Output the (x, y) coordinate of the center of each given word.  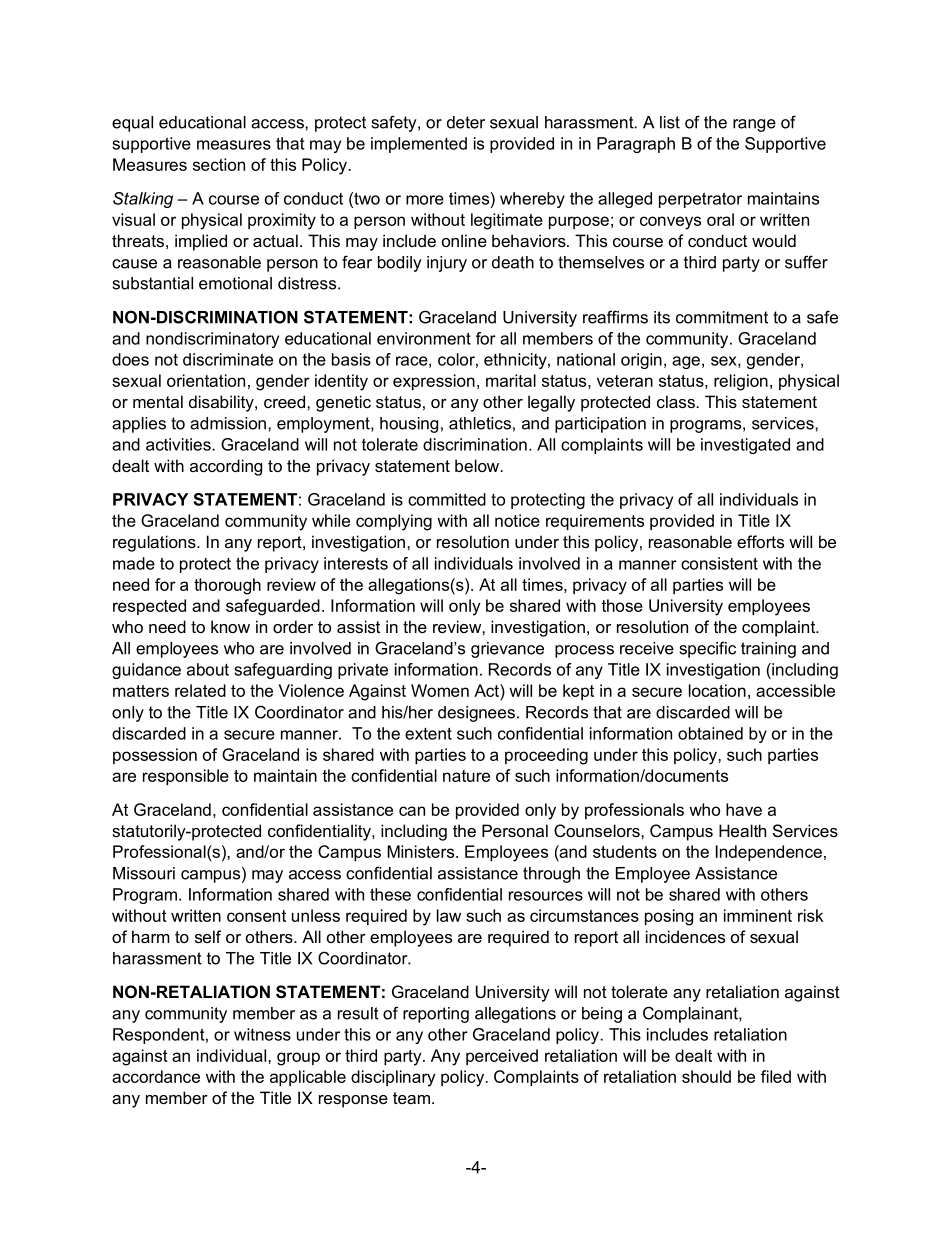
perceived (502, 1057)
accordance (156, 1076)
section (219, 164)
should (706, 1076)
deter (466, 122)
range (754, 125)
